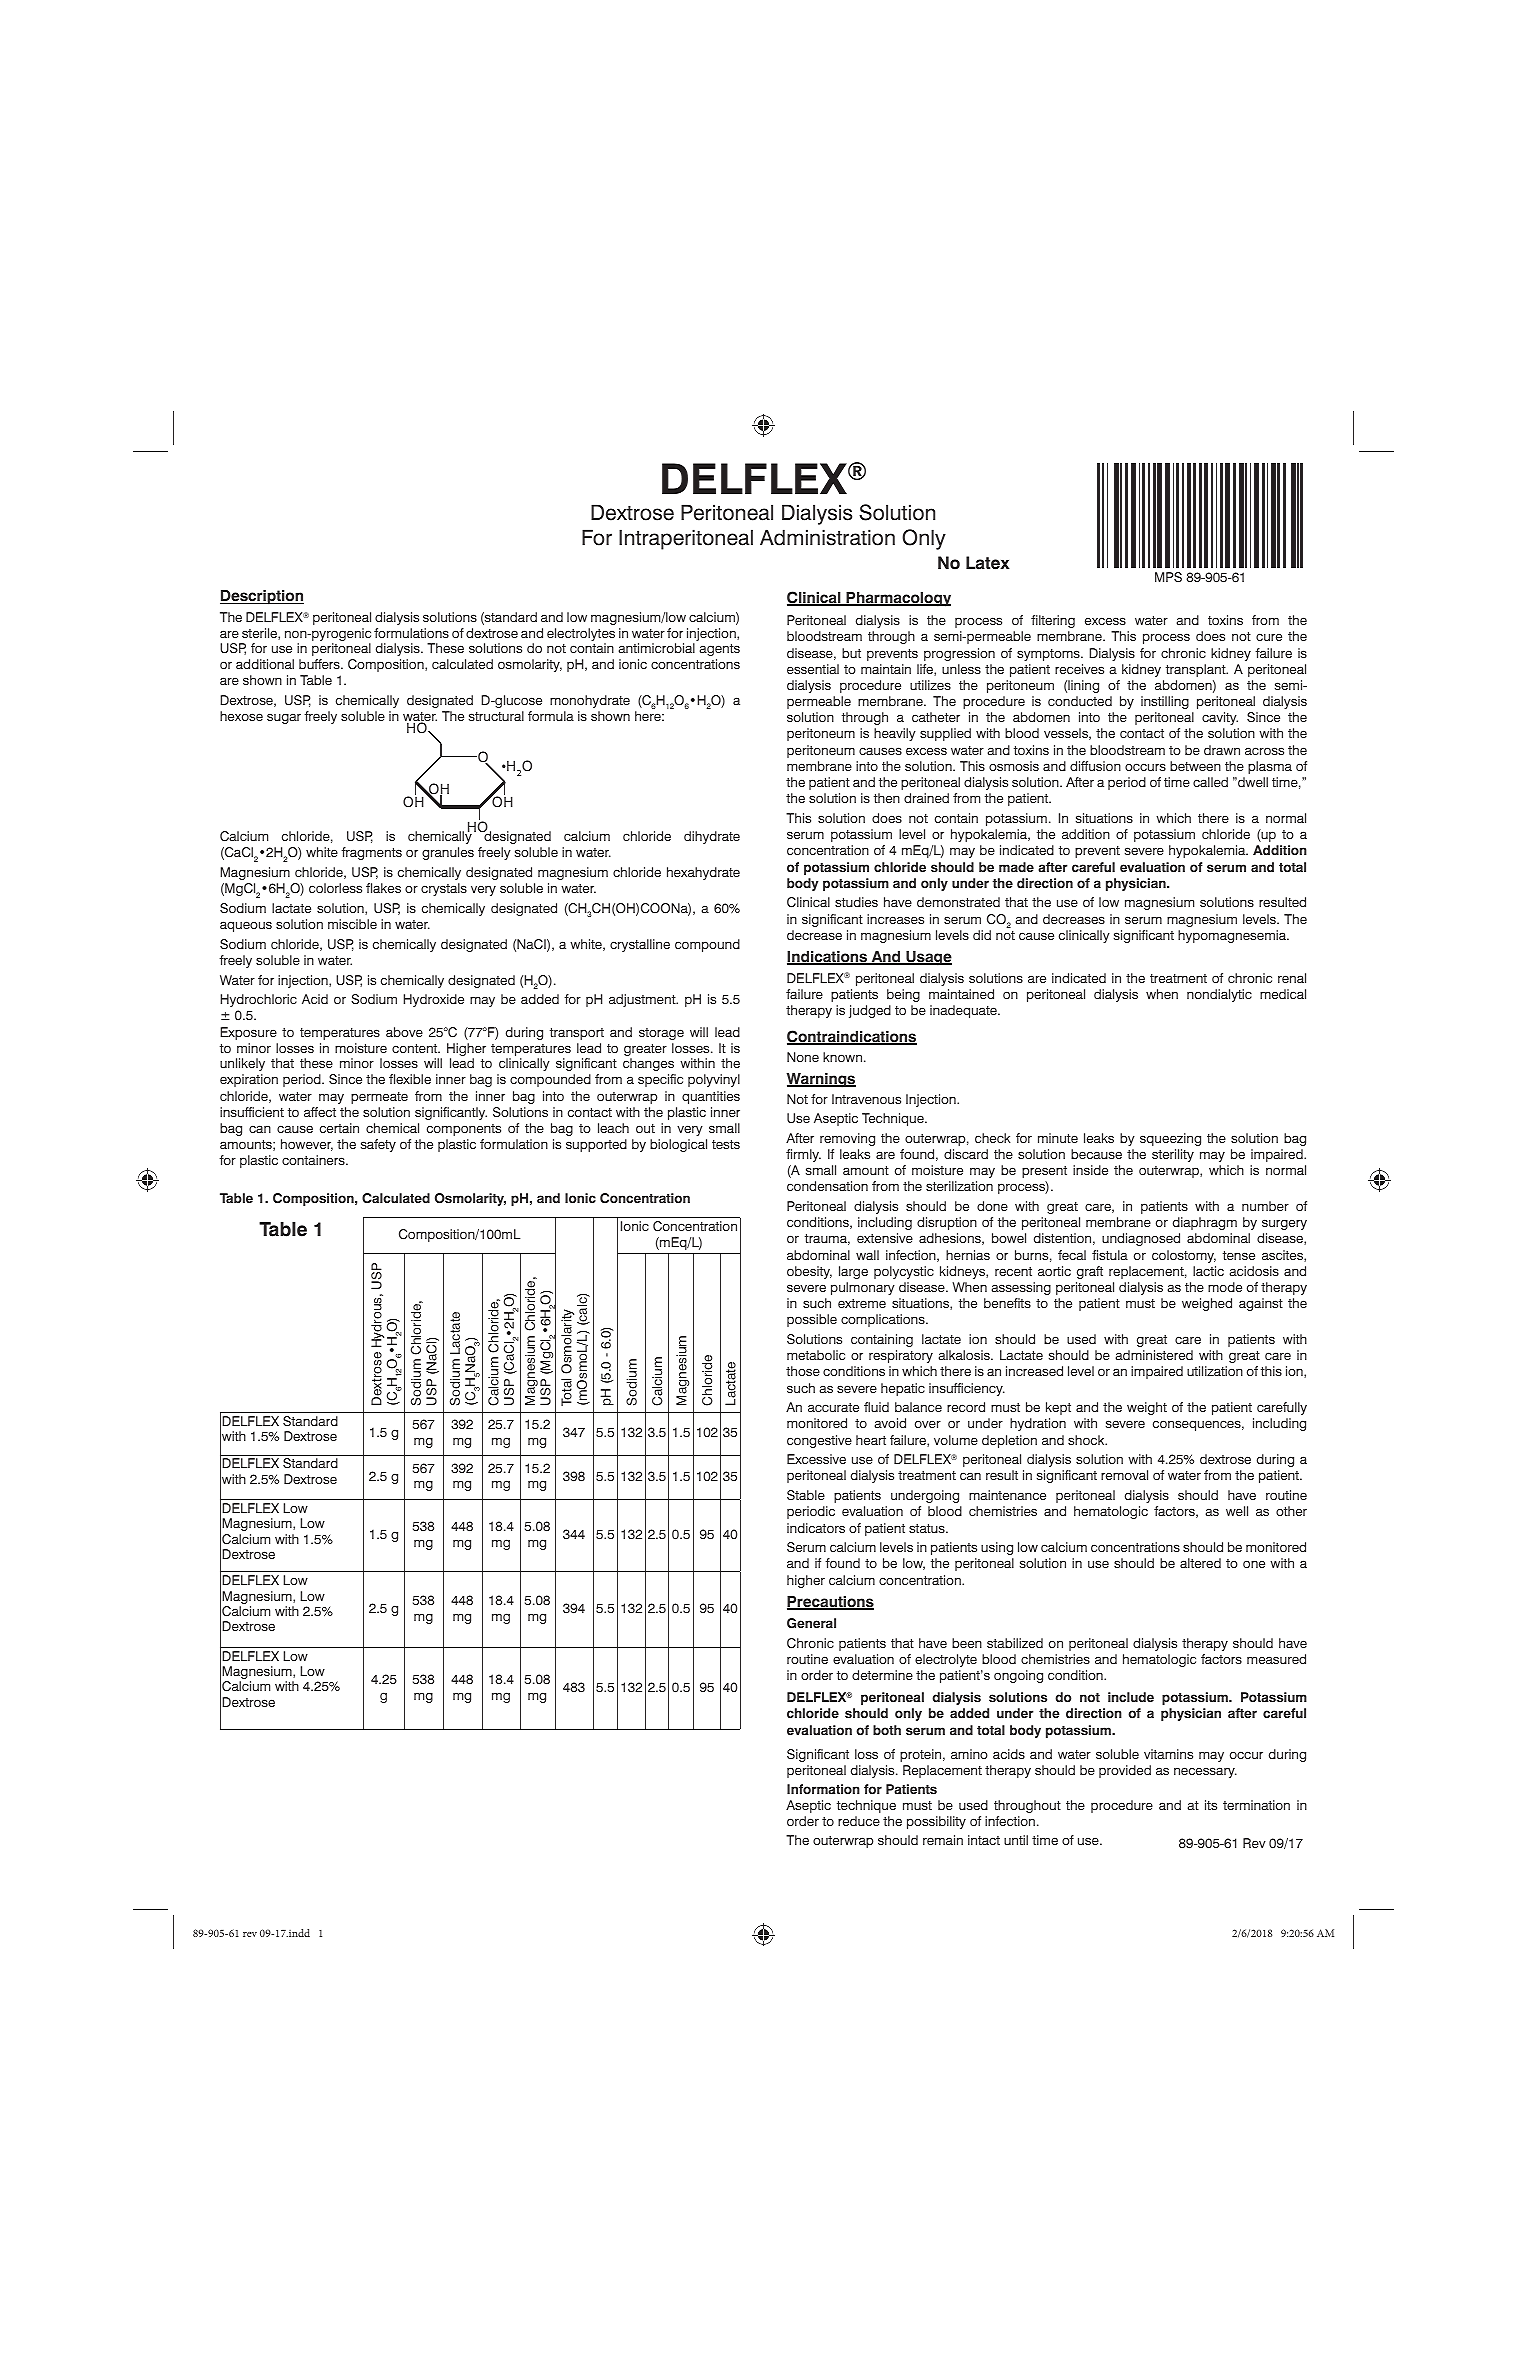 The image size is (1527, 2360). Describe the element at coordinates (823, 1789) in the image. I see `Information` at that location.
